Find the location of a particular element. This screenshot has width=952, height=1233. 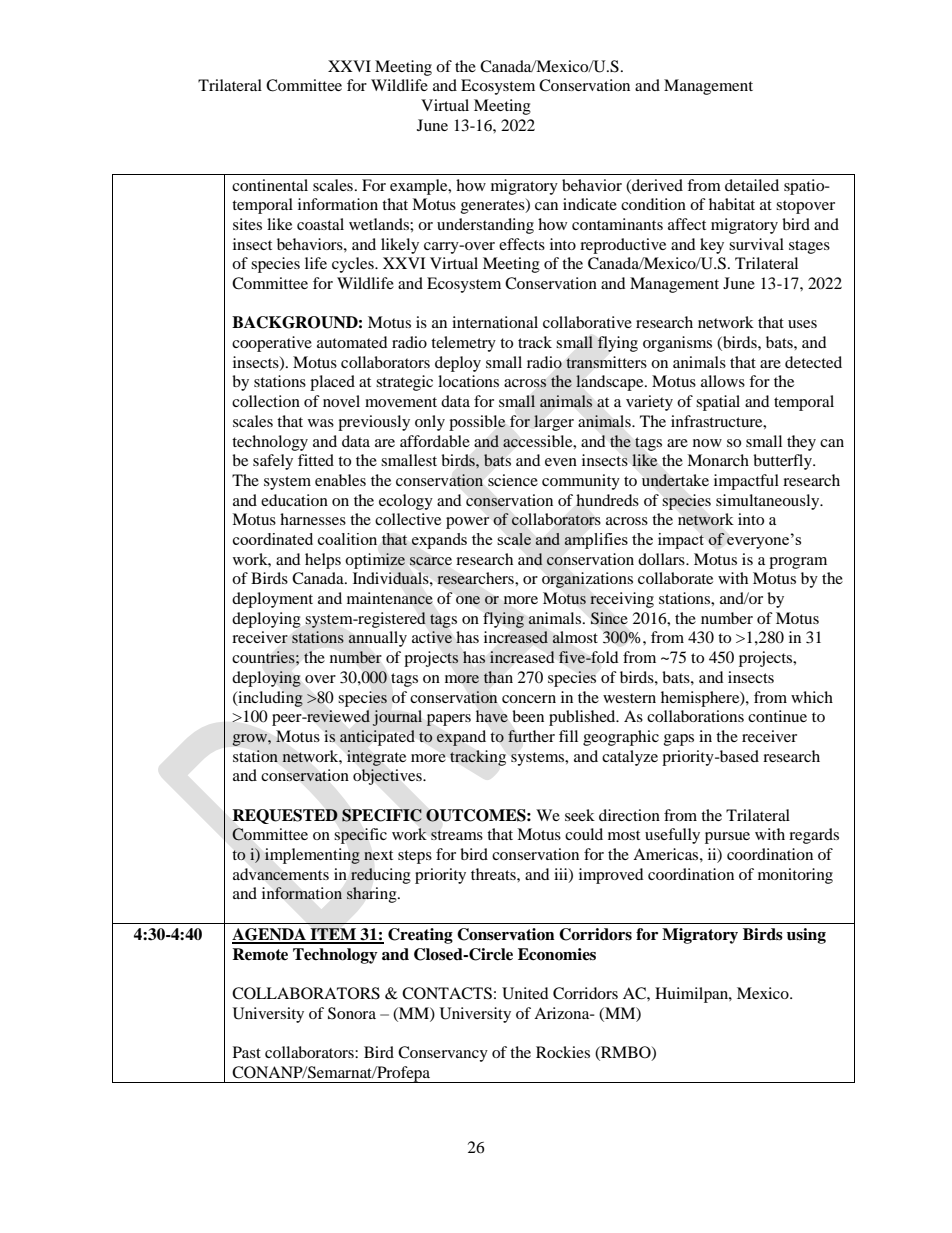

science is located at coordinates (513, 480).
